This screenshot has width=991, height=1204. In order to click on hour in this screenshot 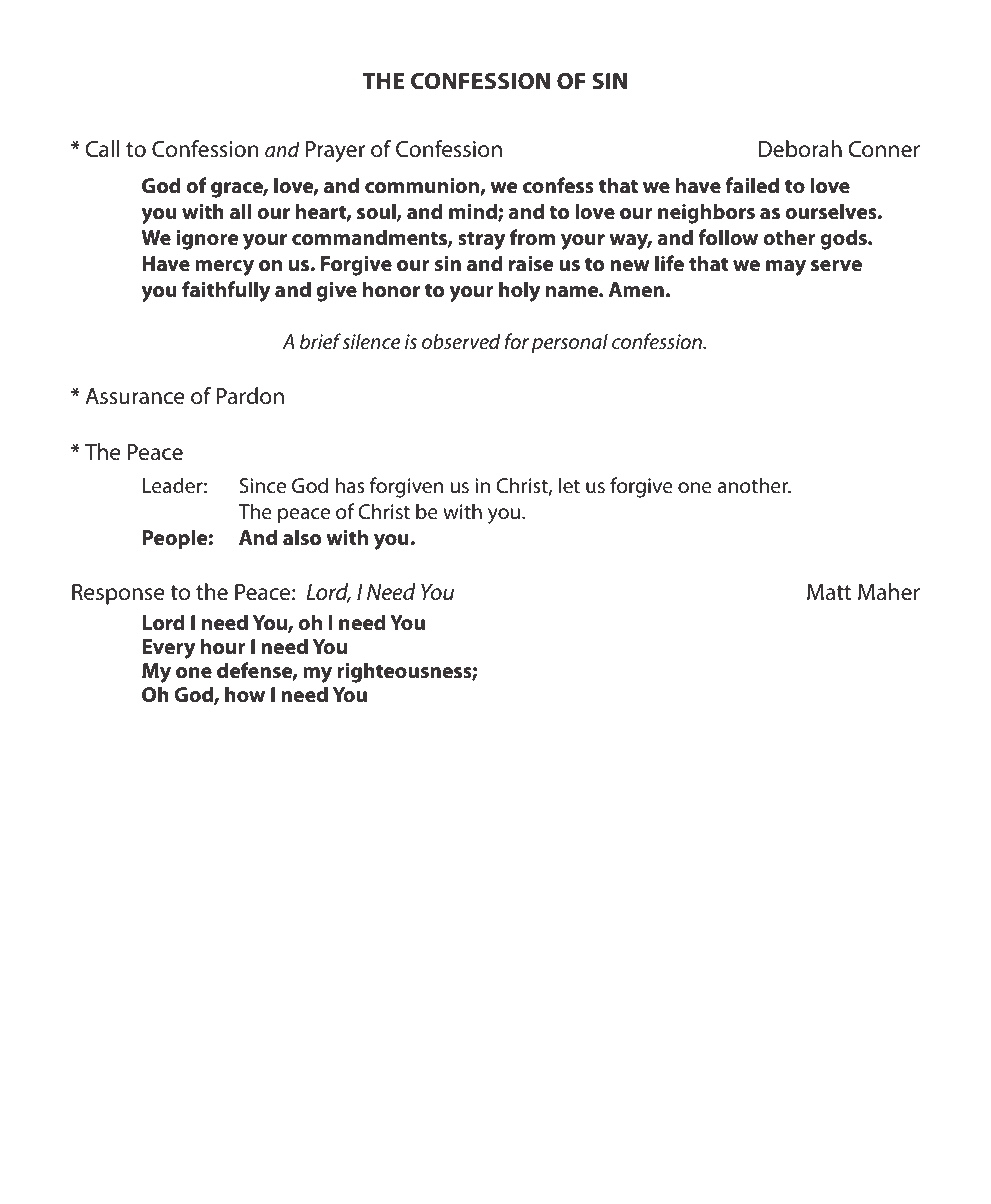, I will do `click(223, 646)`.
